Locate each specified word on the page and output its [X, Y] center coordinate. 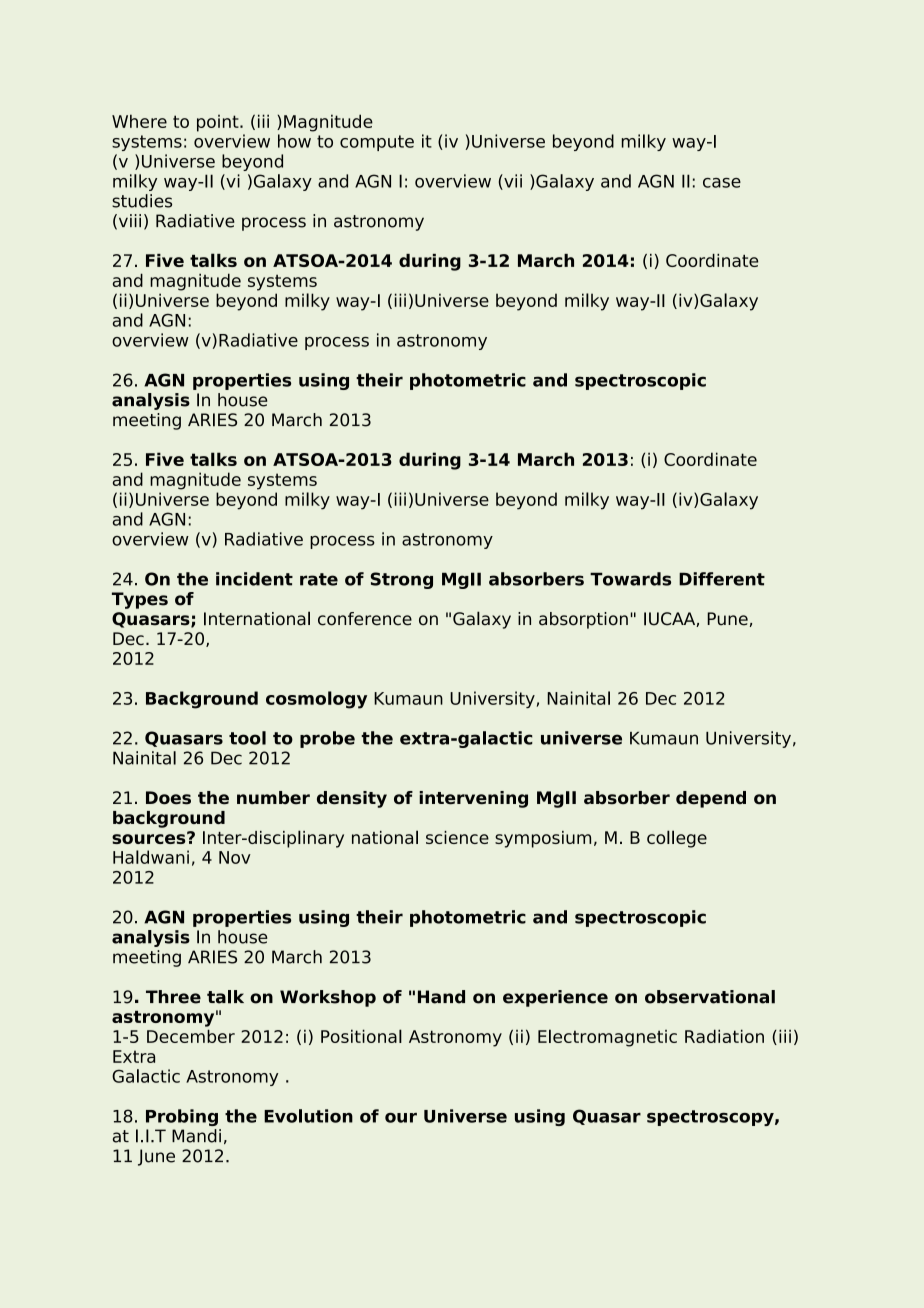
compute [377, 143]
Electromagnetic [607, 1038]
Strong [401, 580]
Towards [630, 579]
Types [140, 600]
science [457, 837]
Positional [361, 1036]
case [722, 183]
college [677, 839]
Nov [235, 857]
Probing [182, 1117]
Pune [727, 619]
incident [254, 579]
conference [365, 619]
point [219, 123]
